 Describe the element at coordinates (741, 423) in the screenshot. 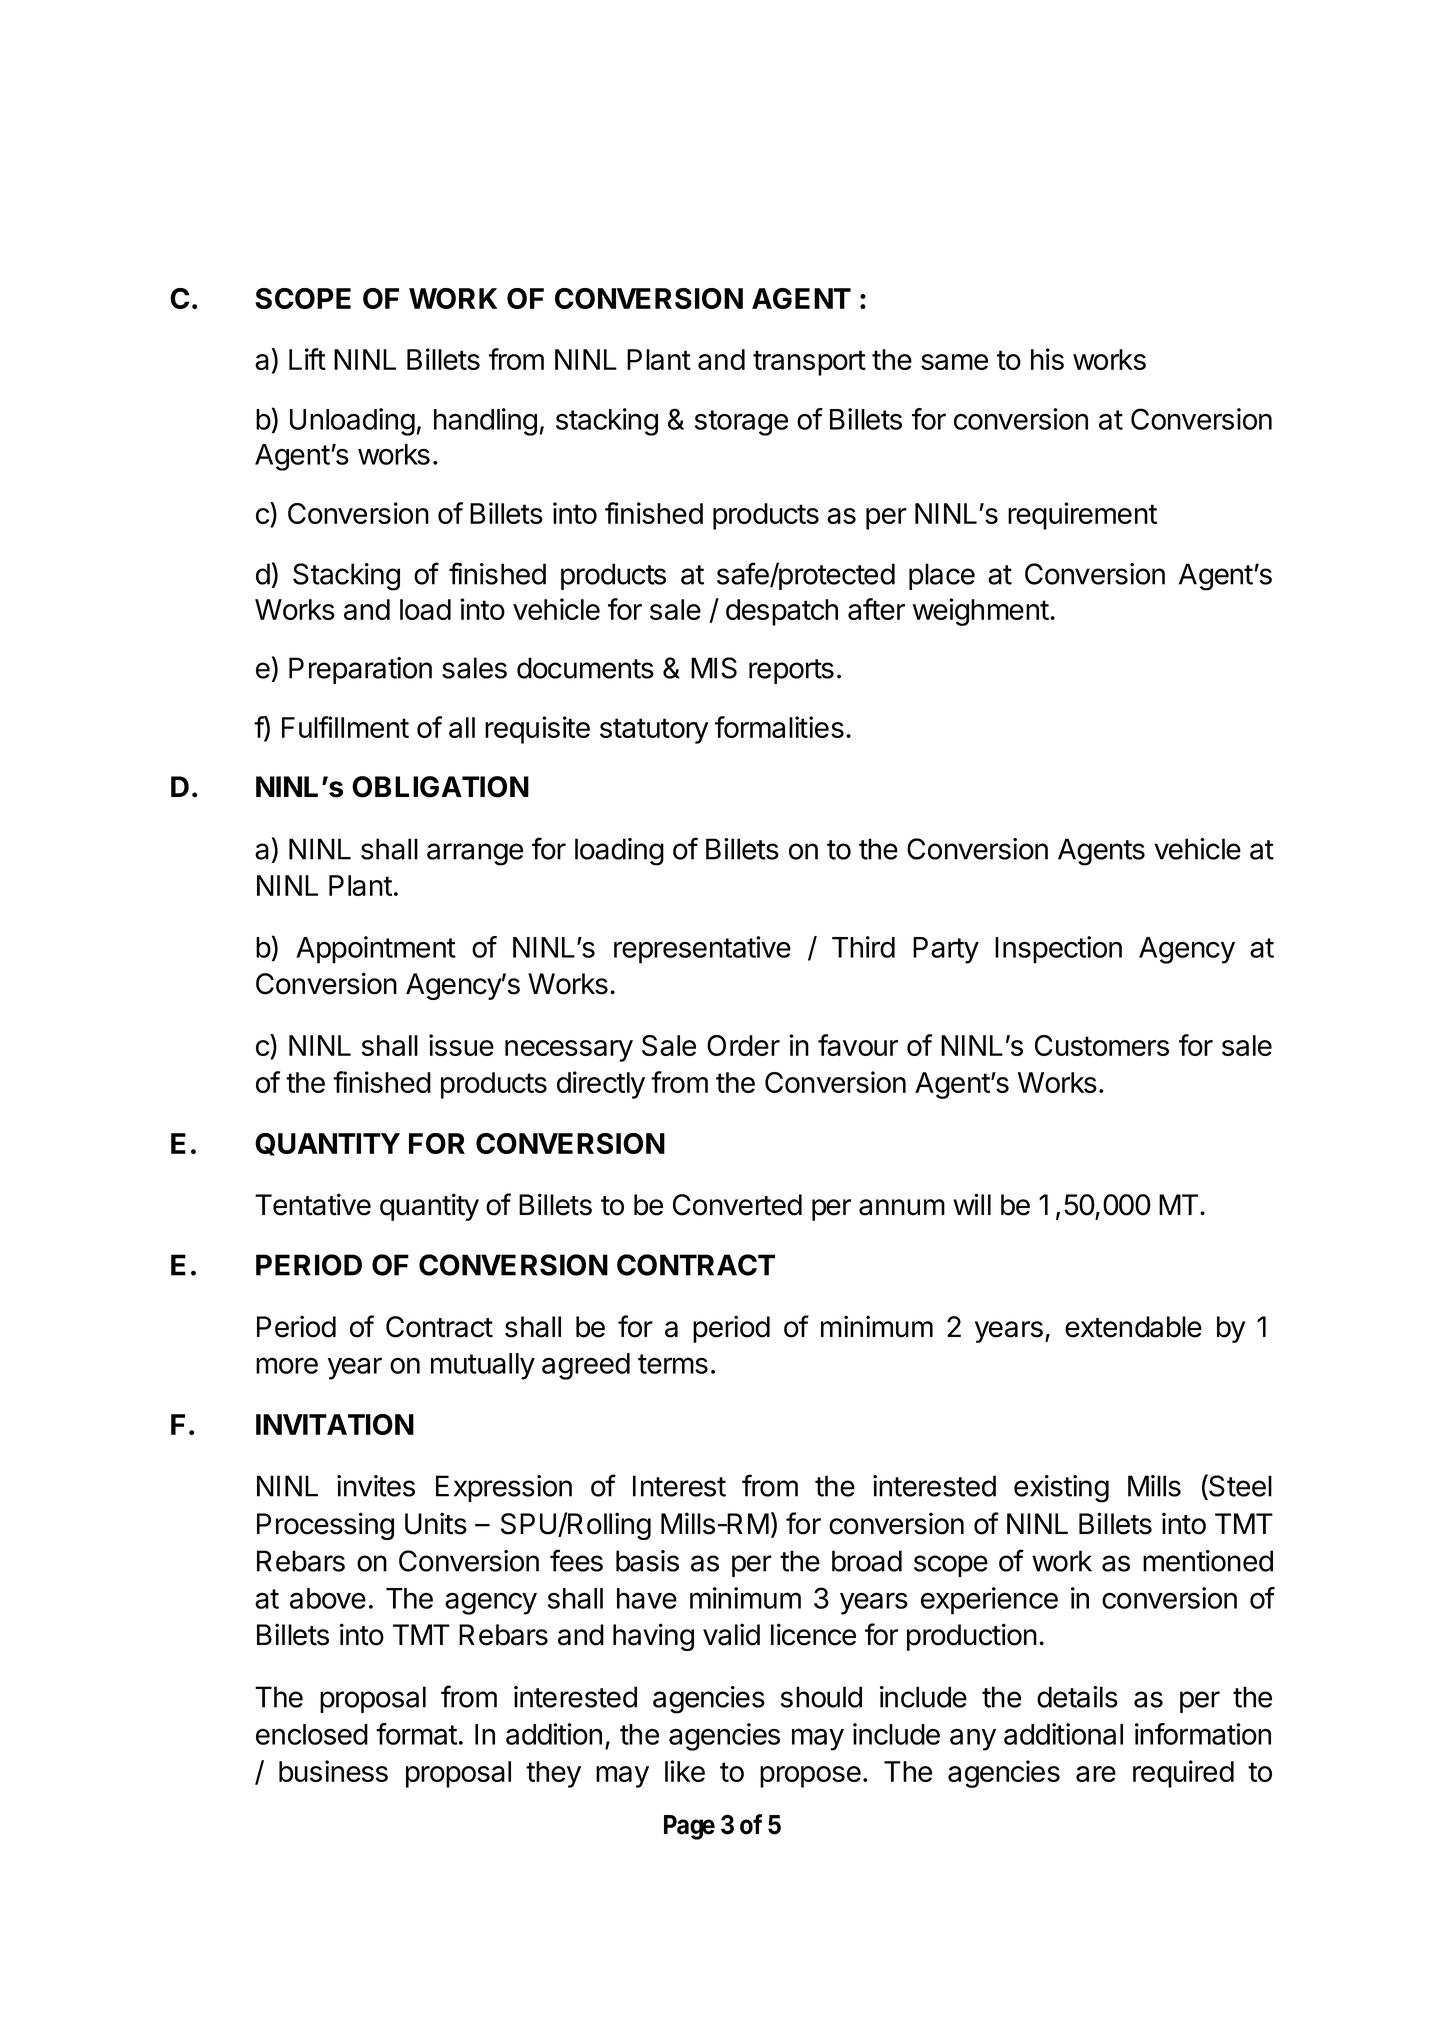

I see `storage` at that location.
